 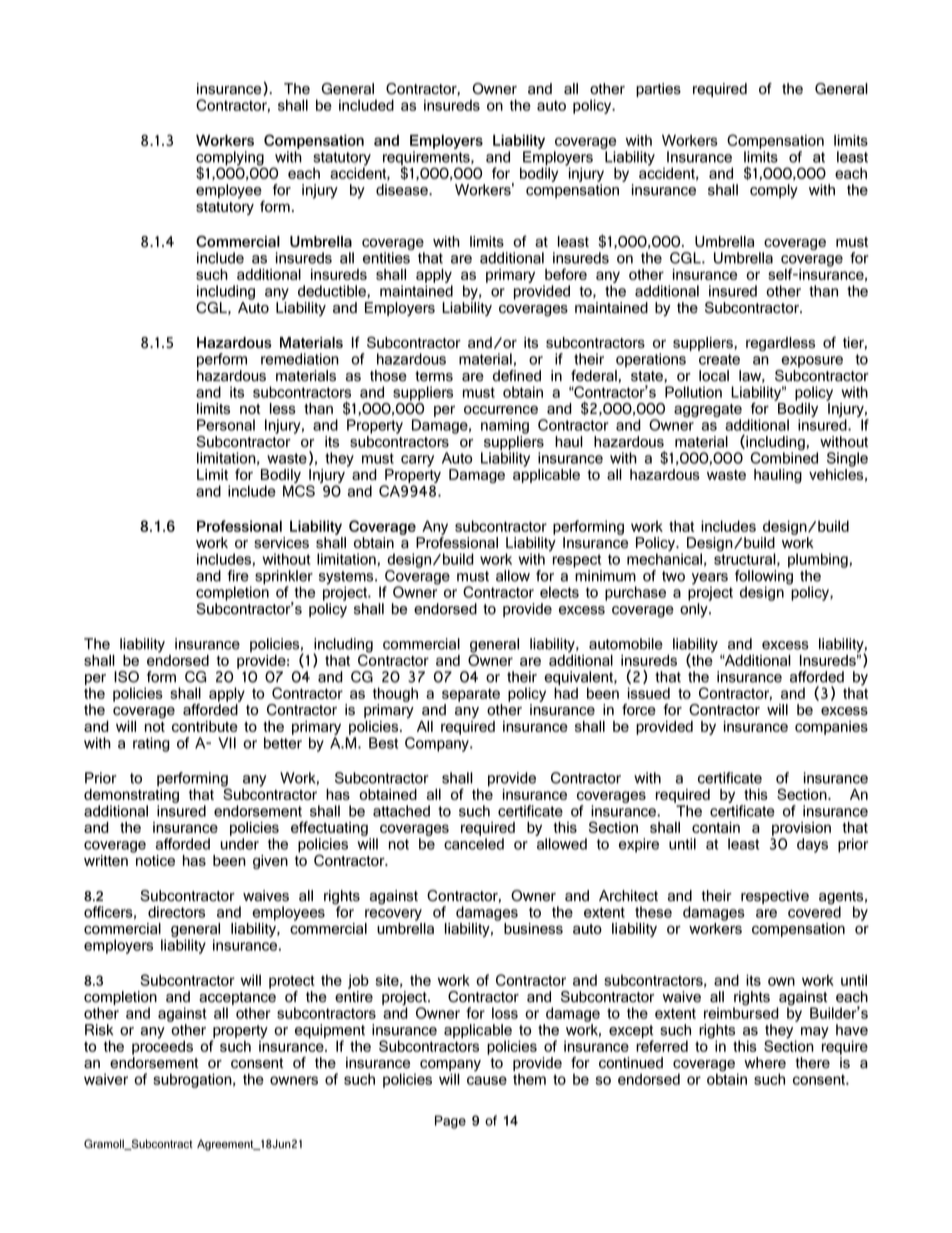 What do you see at coordinates (487, 1080) in the page?
I see `cause` at bounding box center [487, 1080].
